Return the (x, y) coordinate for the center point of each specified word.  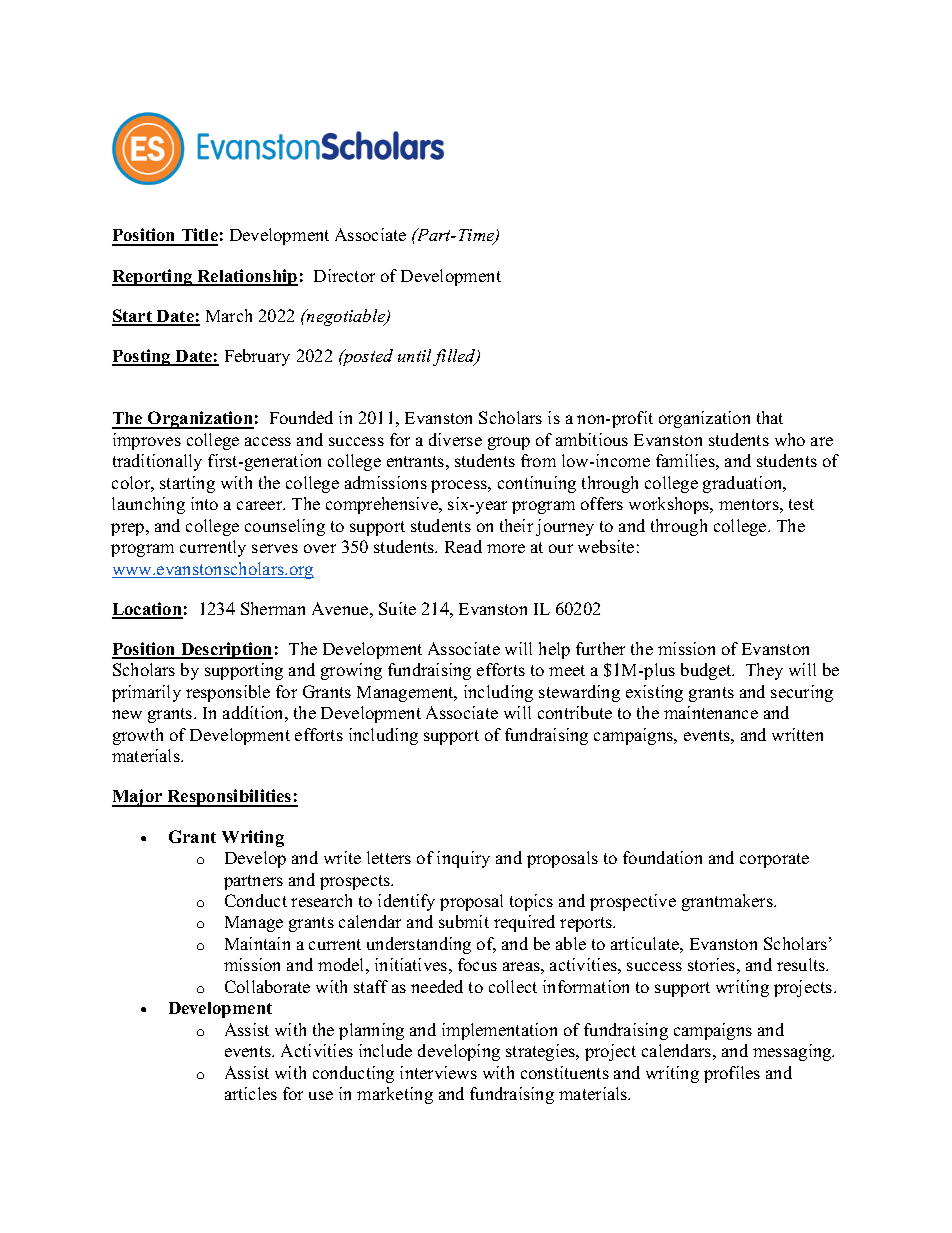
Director (344, 275)
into (204, 503)
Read (463, 546)
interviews (438, 1072)
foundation (662, 857)
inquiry (463, 859)
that (770, 417)
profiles (732, 1074)
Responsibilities (229, 798)
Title (198, 236)
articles (251, 1093)
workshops (670, 505)
